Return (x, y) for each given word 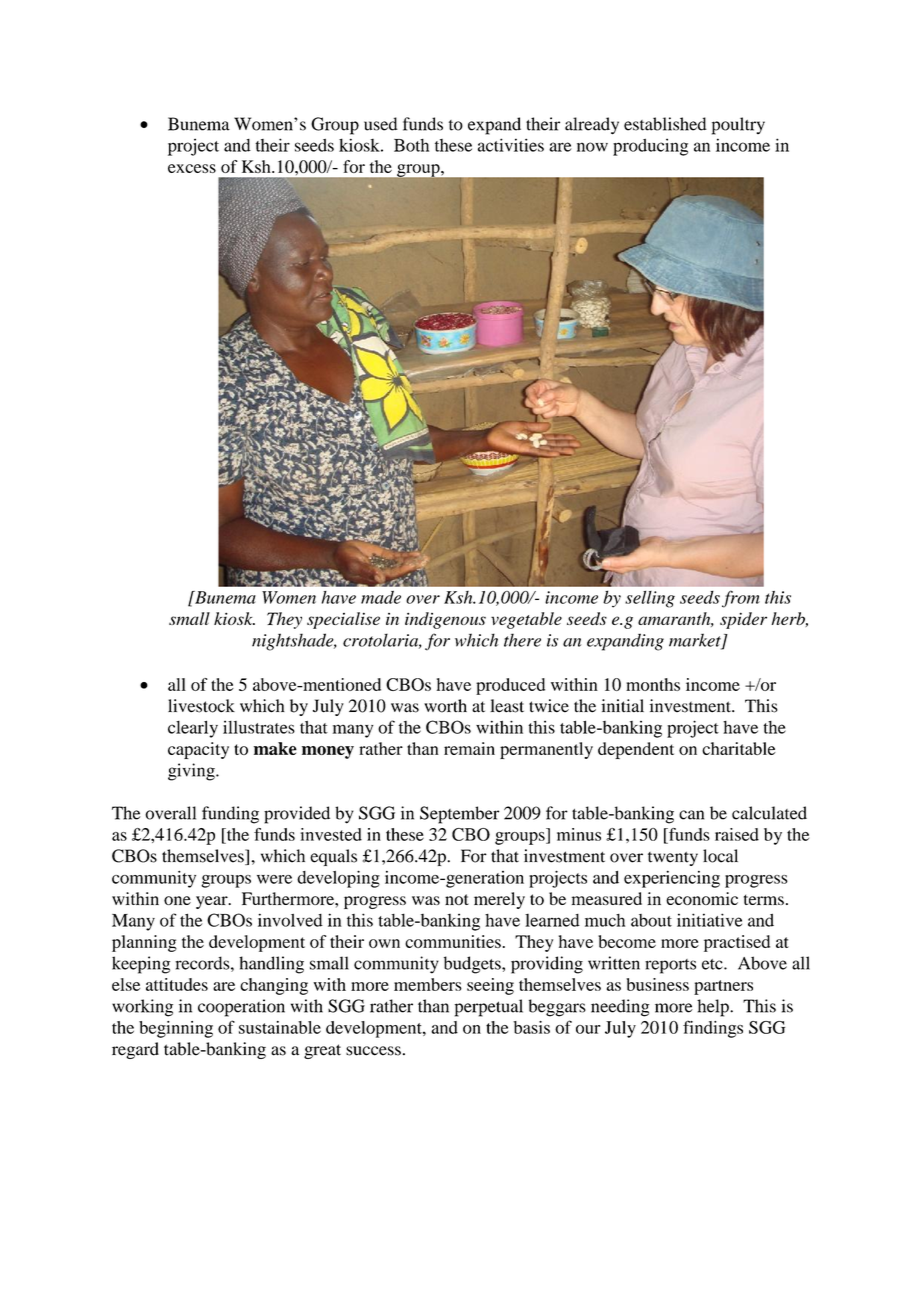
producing (650, 147)
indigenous (445, 620)
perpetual (489, 1008)
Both (411, 145)
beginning (176, 1029)
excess (192, 168)
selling (650, 599)
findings (713, 1029)
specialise (343, 620)
